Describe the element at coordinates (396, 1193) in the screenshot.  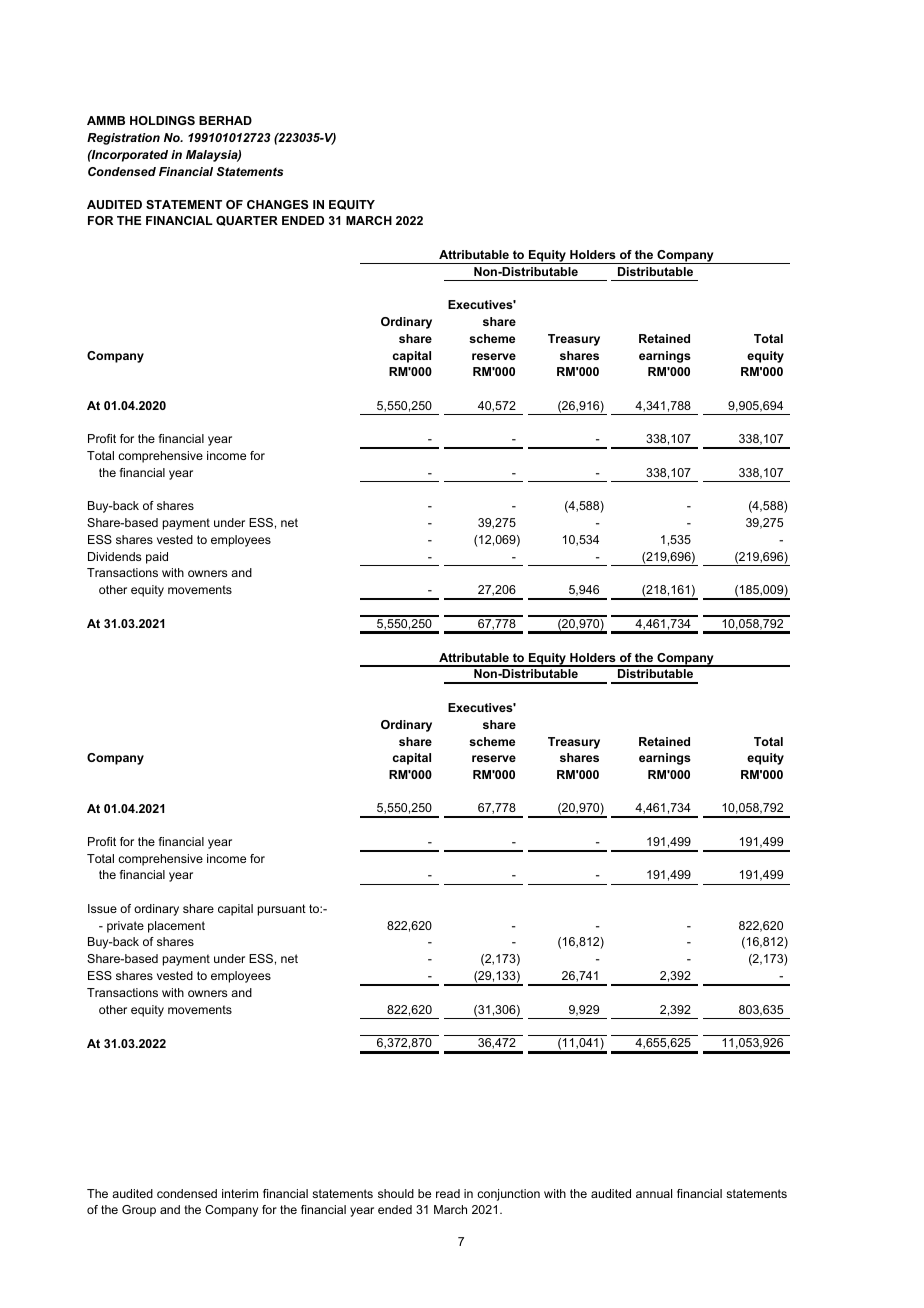
I see `should` at that location.
